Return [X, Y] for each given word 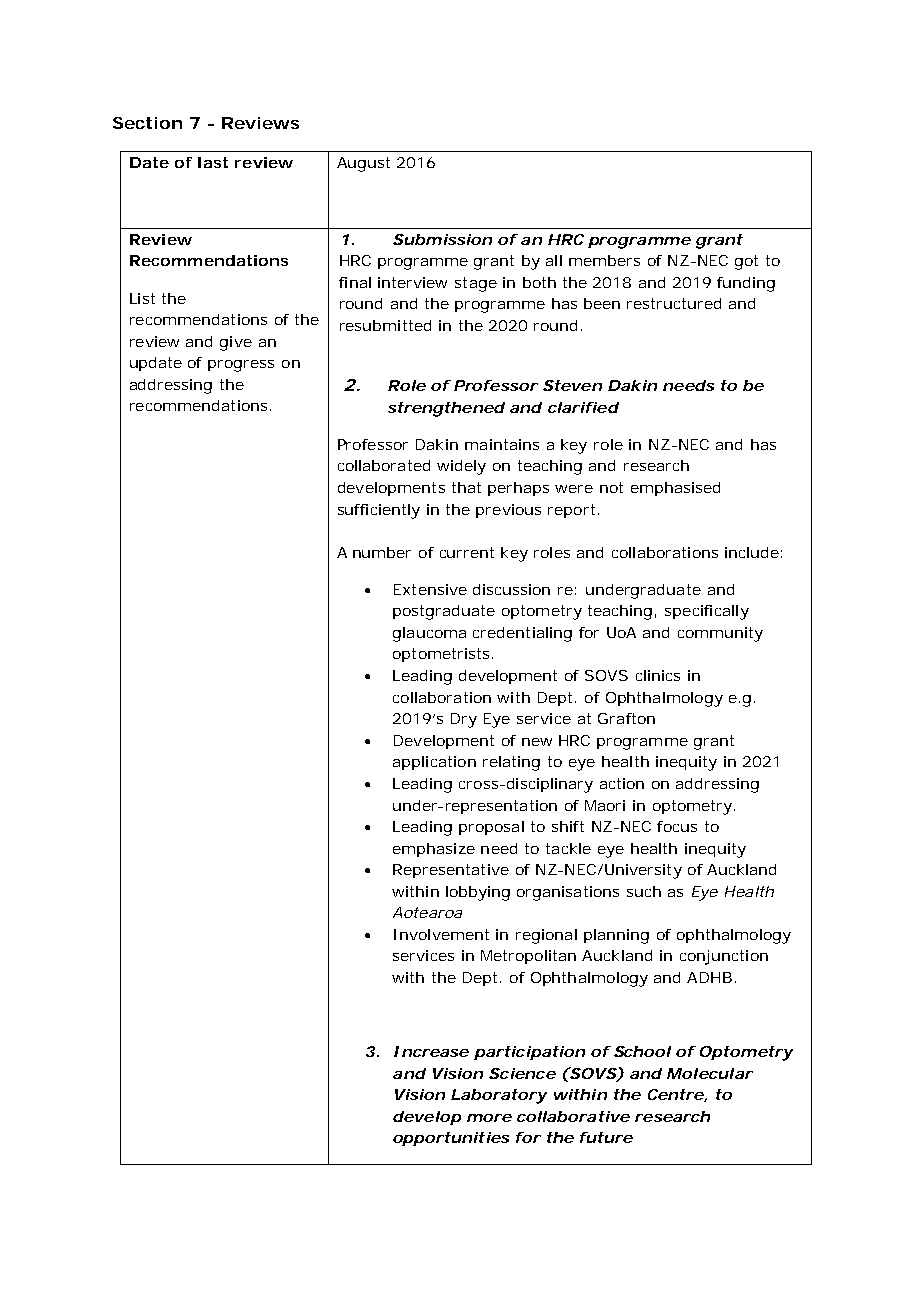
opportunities [451, 1139]
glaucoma [429, 634]
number [382, 552]
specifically [707, 612]
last [213, 162]
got [746, 262]
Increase [431, 1051]
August [363, 164]
